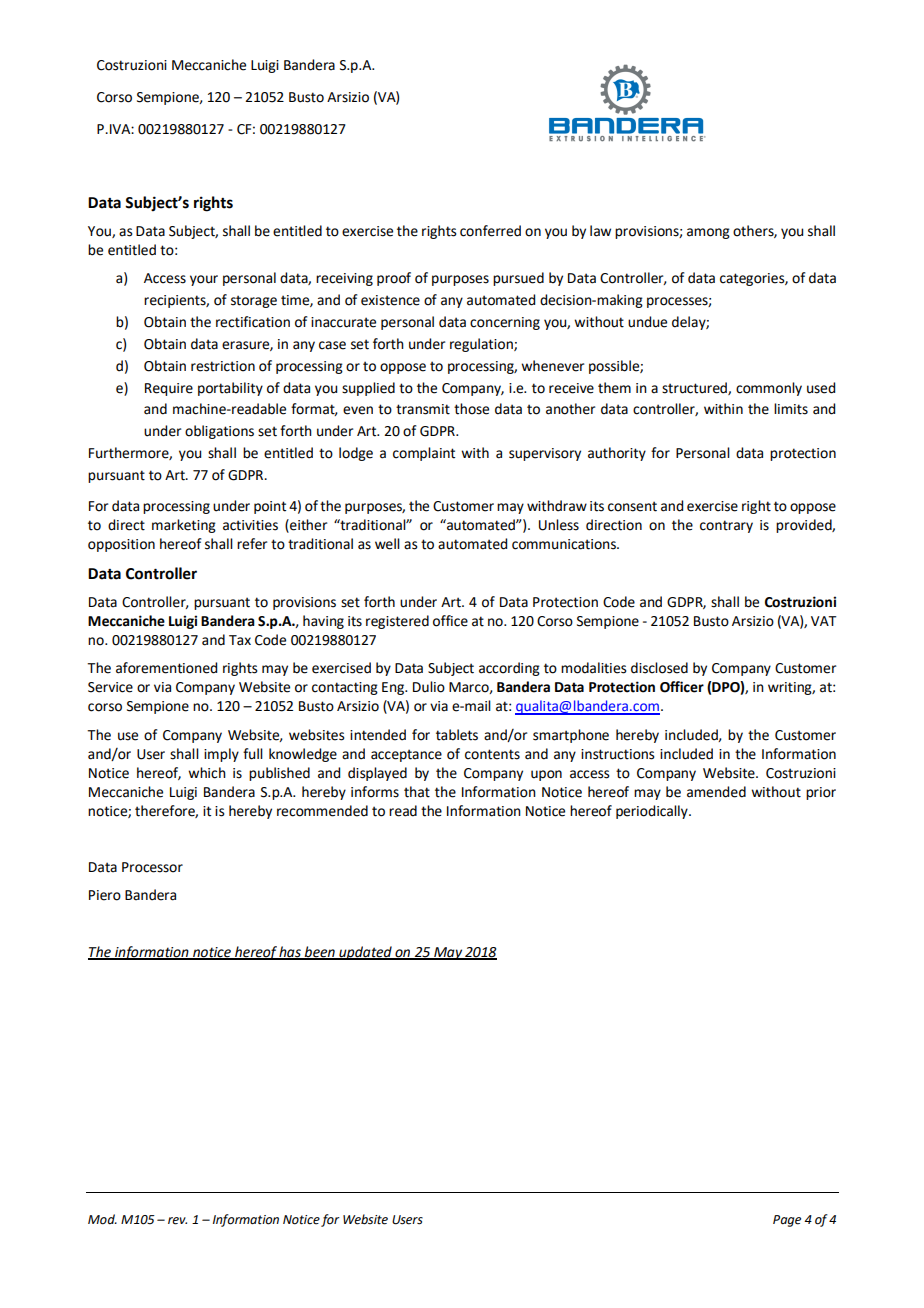  I want to click on your, so click(204, 280).
